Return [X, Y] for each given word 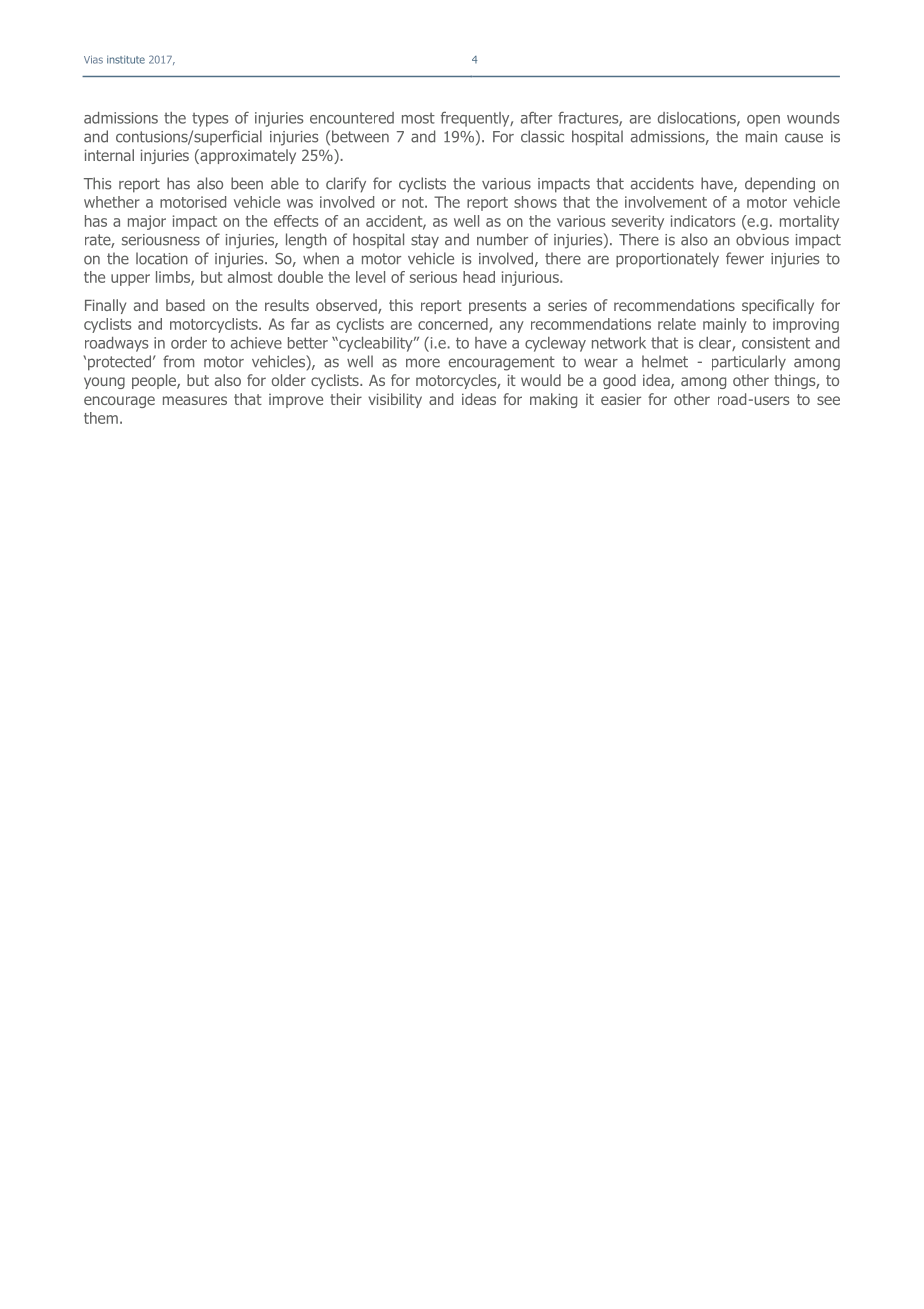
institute [126, 59]
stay [425, 241]
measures [195, 400]
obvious [762, 239]
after [536, 117]
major [147, 222]
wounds [813, 118]
